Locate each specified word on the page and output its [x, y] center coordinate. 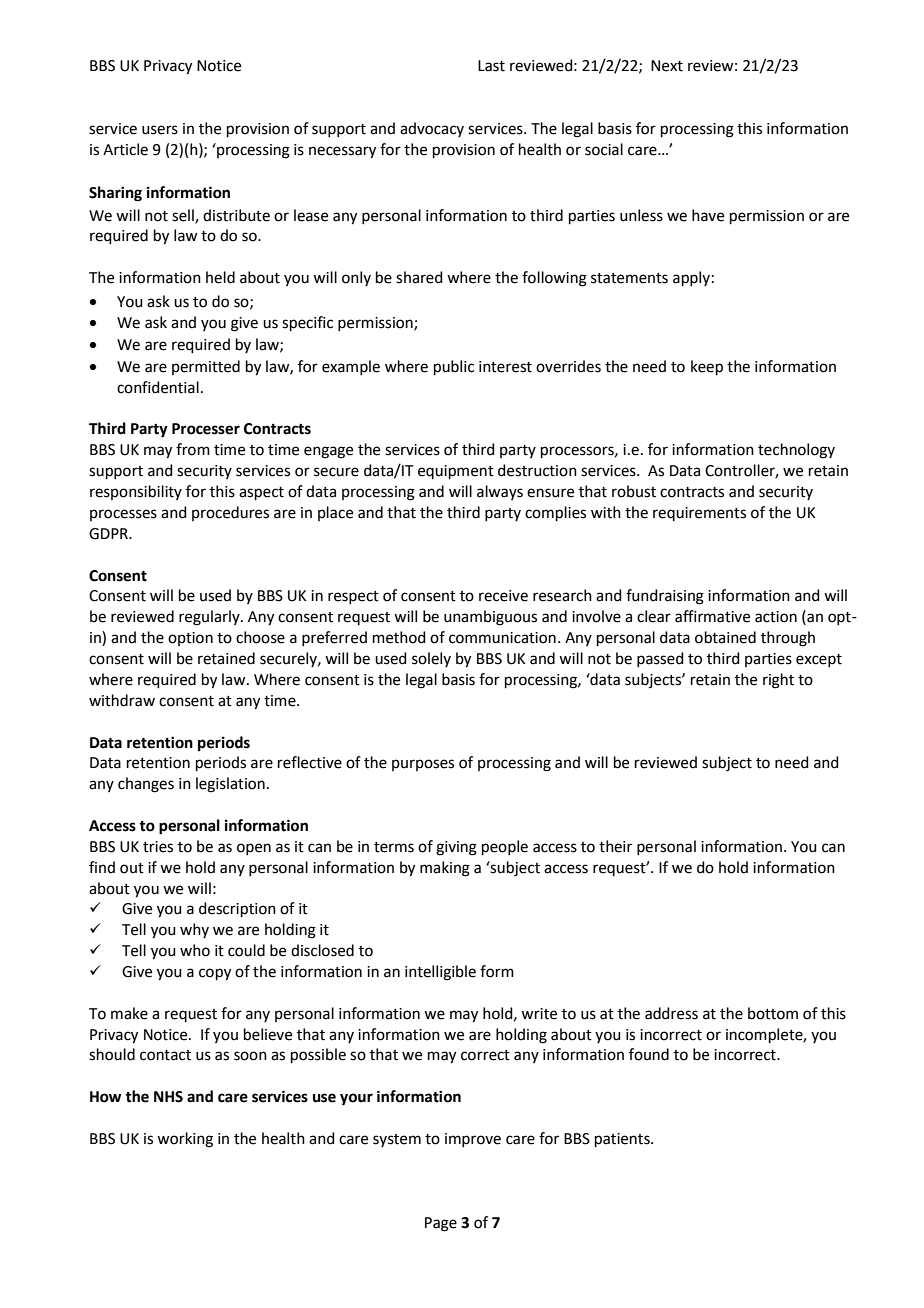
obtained [725, 637]
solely [431, 659]
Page [441, 1224]
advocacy [432, 129]
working [185, 1140]
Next [667, 66]
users [160, 130]
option [190, 639]
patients [623, 1140]
